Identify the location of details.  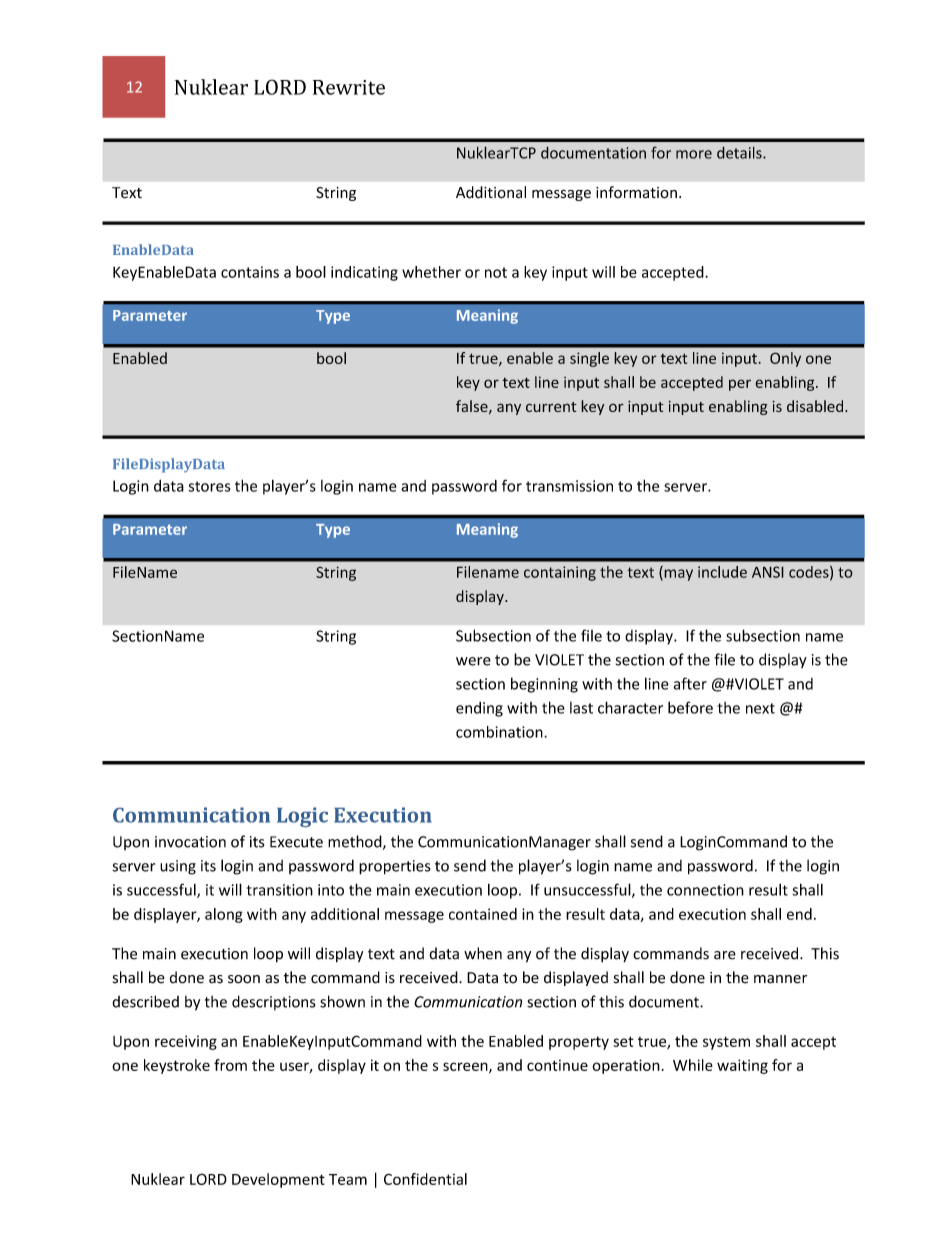
(740, 152).
